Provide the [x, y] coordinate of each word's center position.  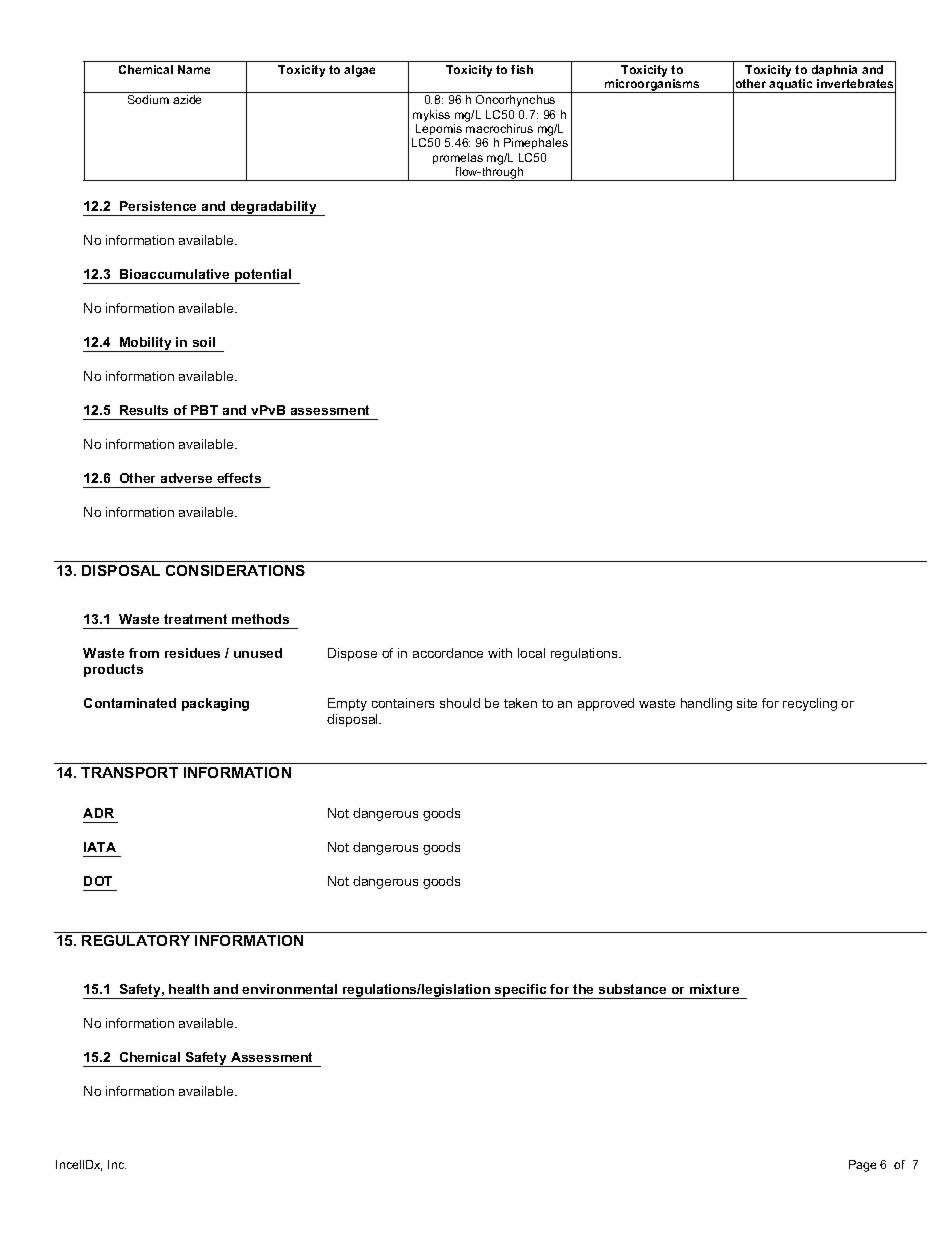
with [500, 653]
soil [204, 342]
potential [263, 276]
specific [521, 991]
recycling [810, 704]
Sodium [148, 99]
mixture [714, 989]
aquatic [791, 86]
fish [522, 69]
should [460, 703]
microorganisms [652, 86]
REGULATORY [136, 940]
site [747, 703]
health [189, 989]
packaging [215, 704]
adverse [186, 478]
